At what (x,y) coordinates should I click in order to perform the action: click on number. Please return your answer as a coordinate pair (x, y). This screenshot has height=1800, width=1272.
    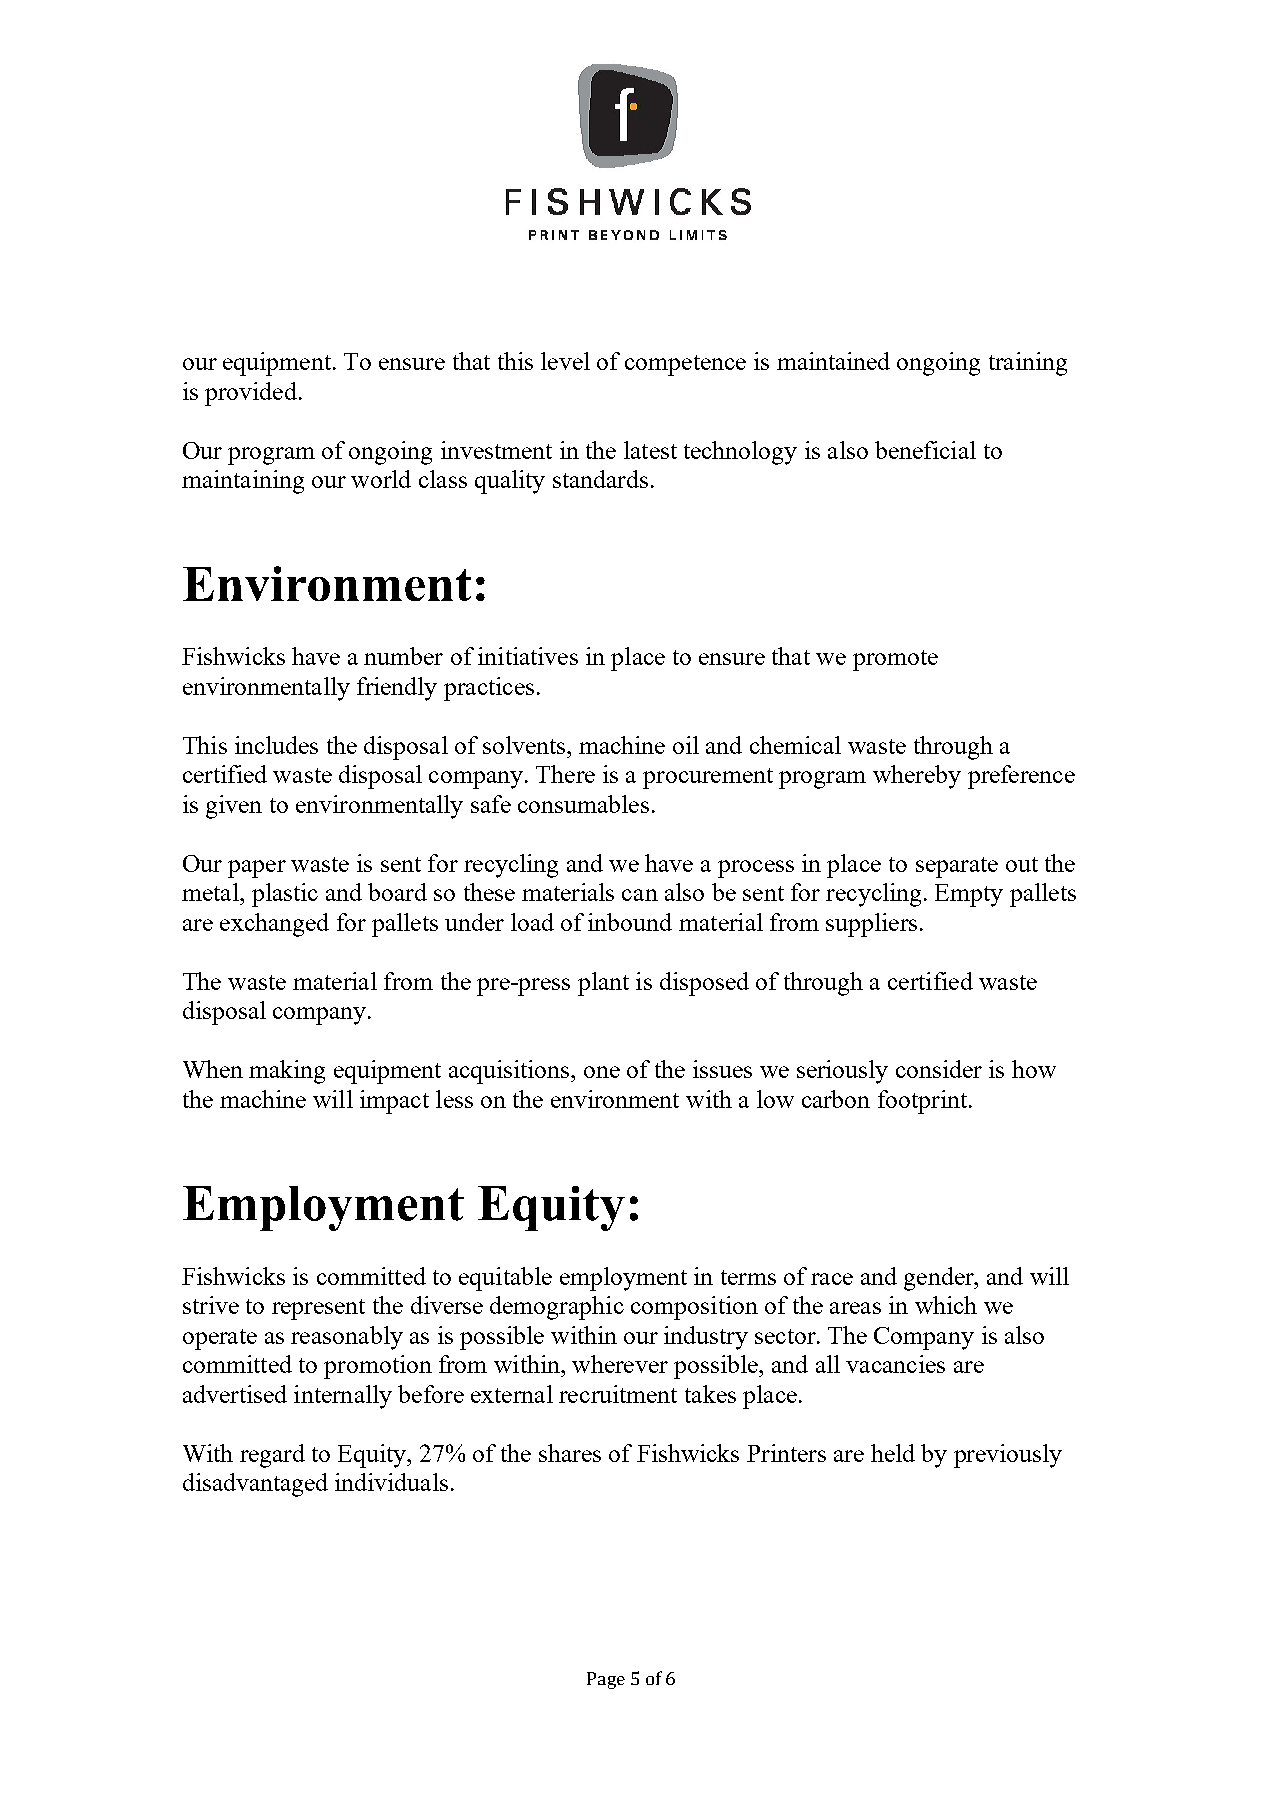
    Looking at the image, I should click on (403, 656).
